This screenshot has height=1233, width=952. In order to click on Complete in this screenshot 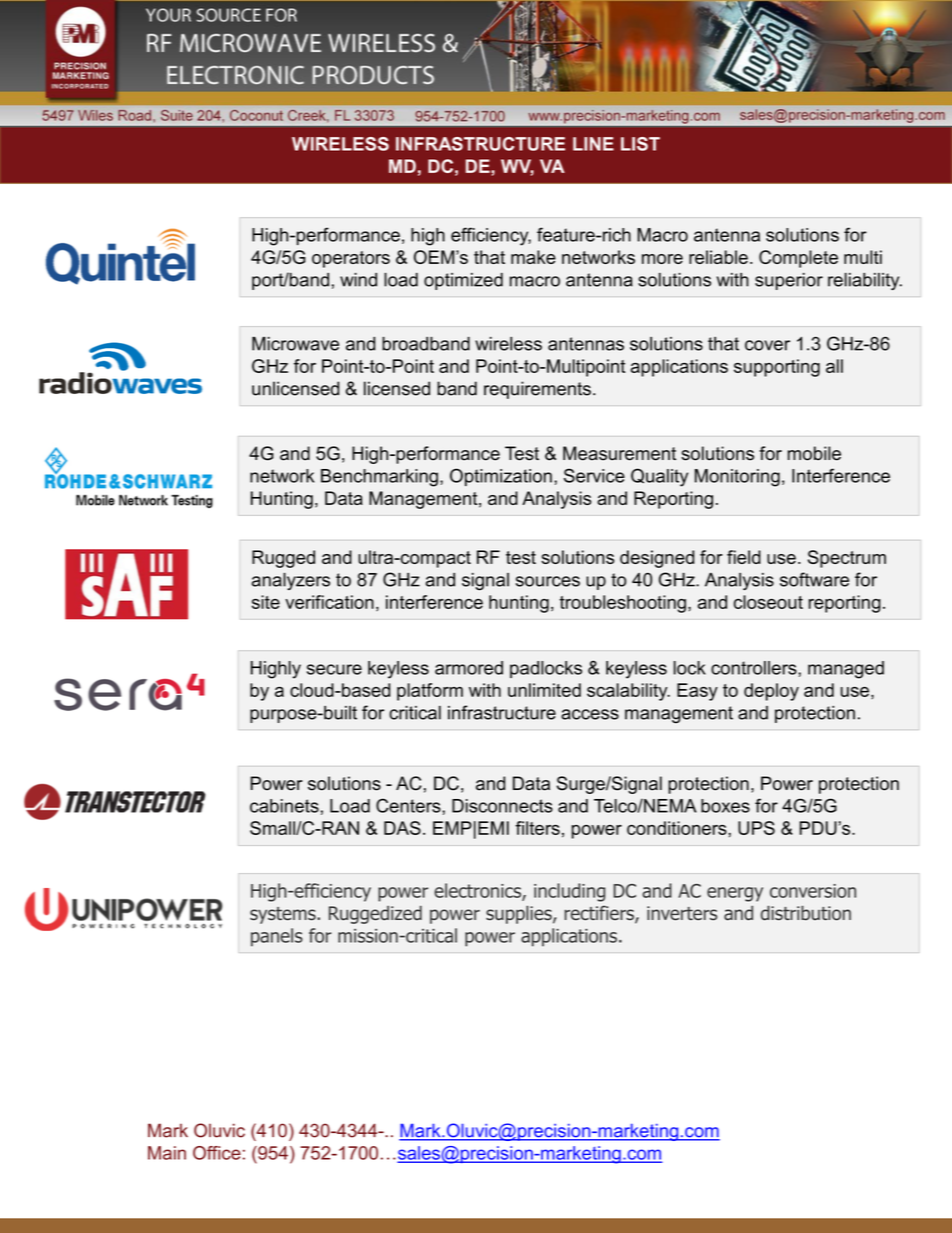, I will do `click(798, 259)`.
